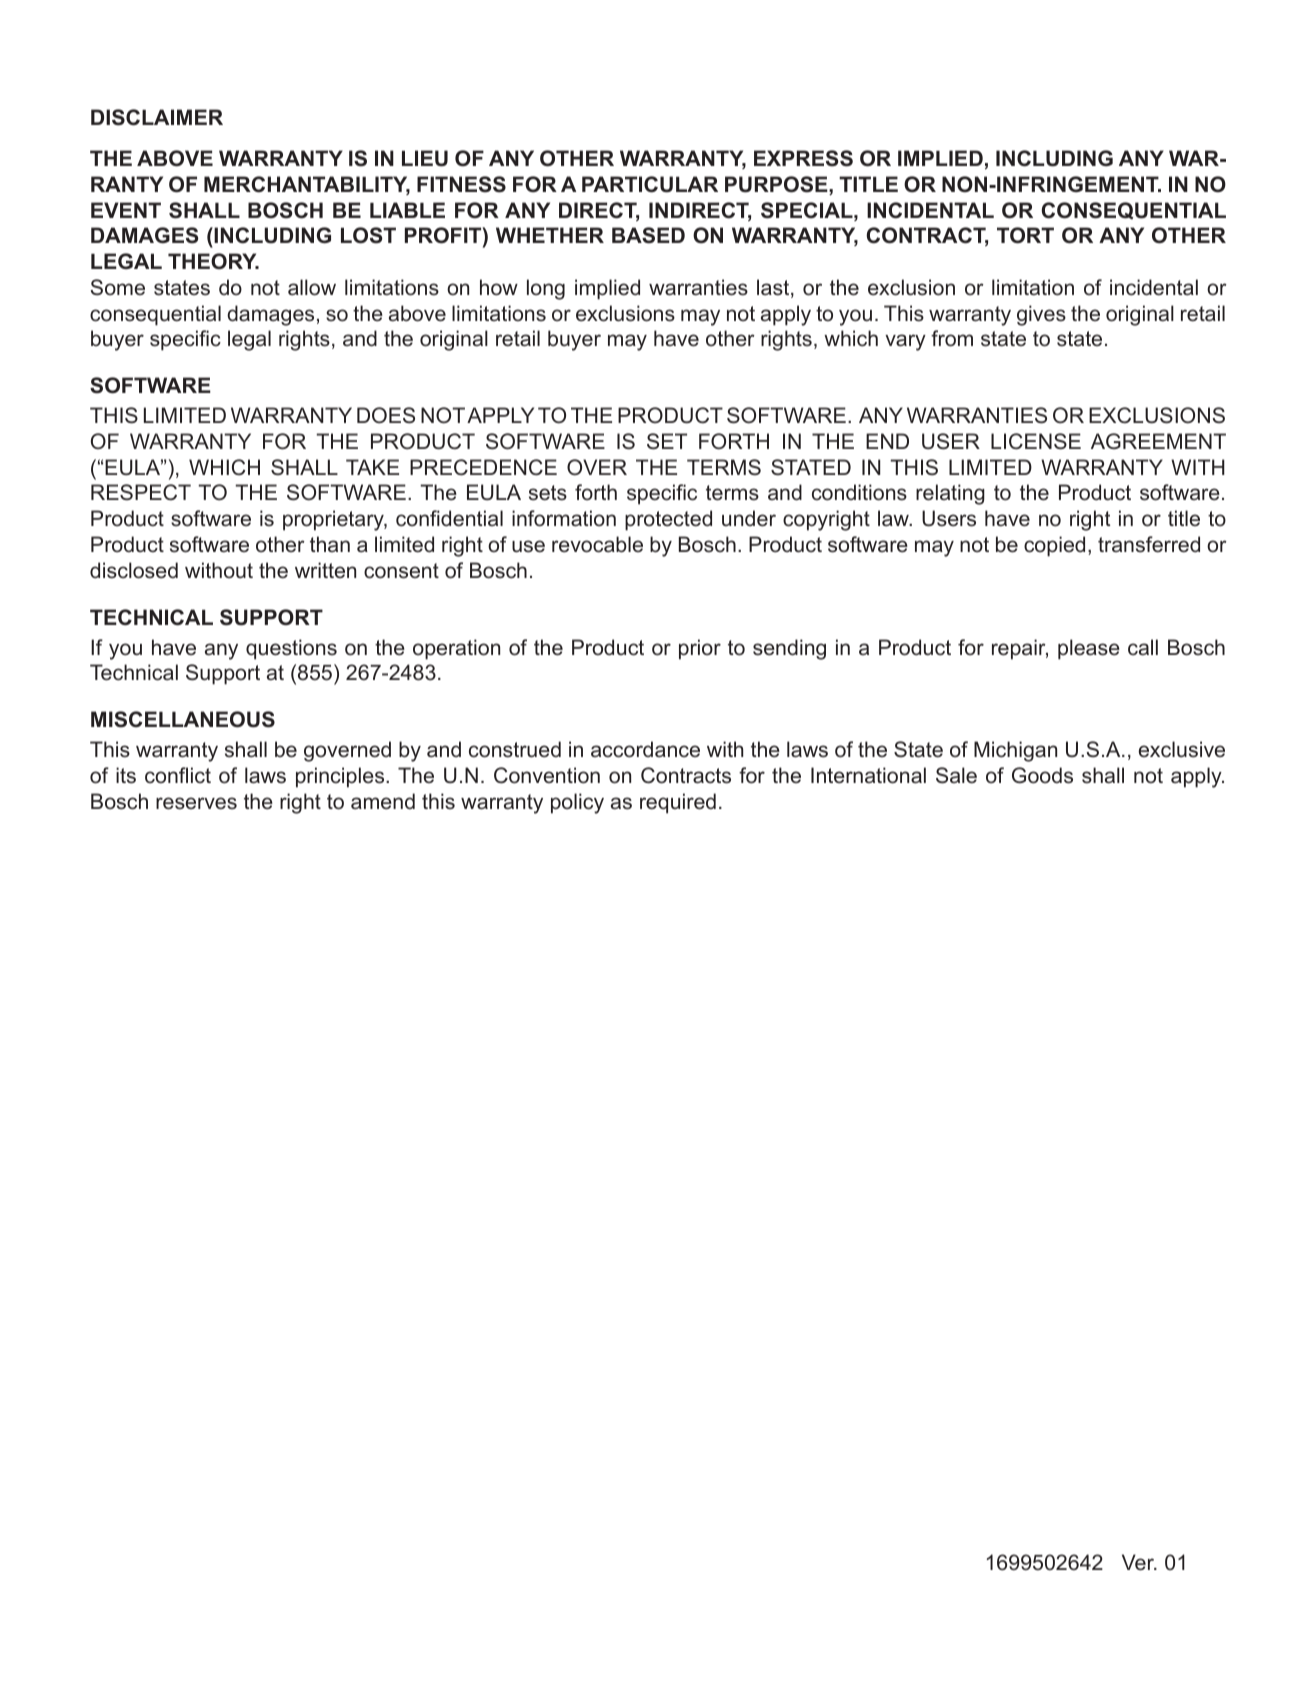  Describe the element at coordinates (548, 493) in the screenshot. I see `sets` at that location.
